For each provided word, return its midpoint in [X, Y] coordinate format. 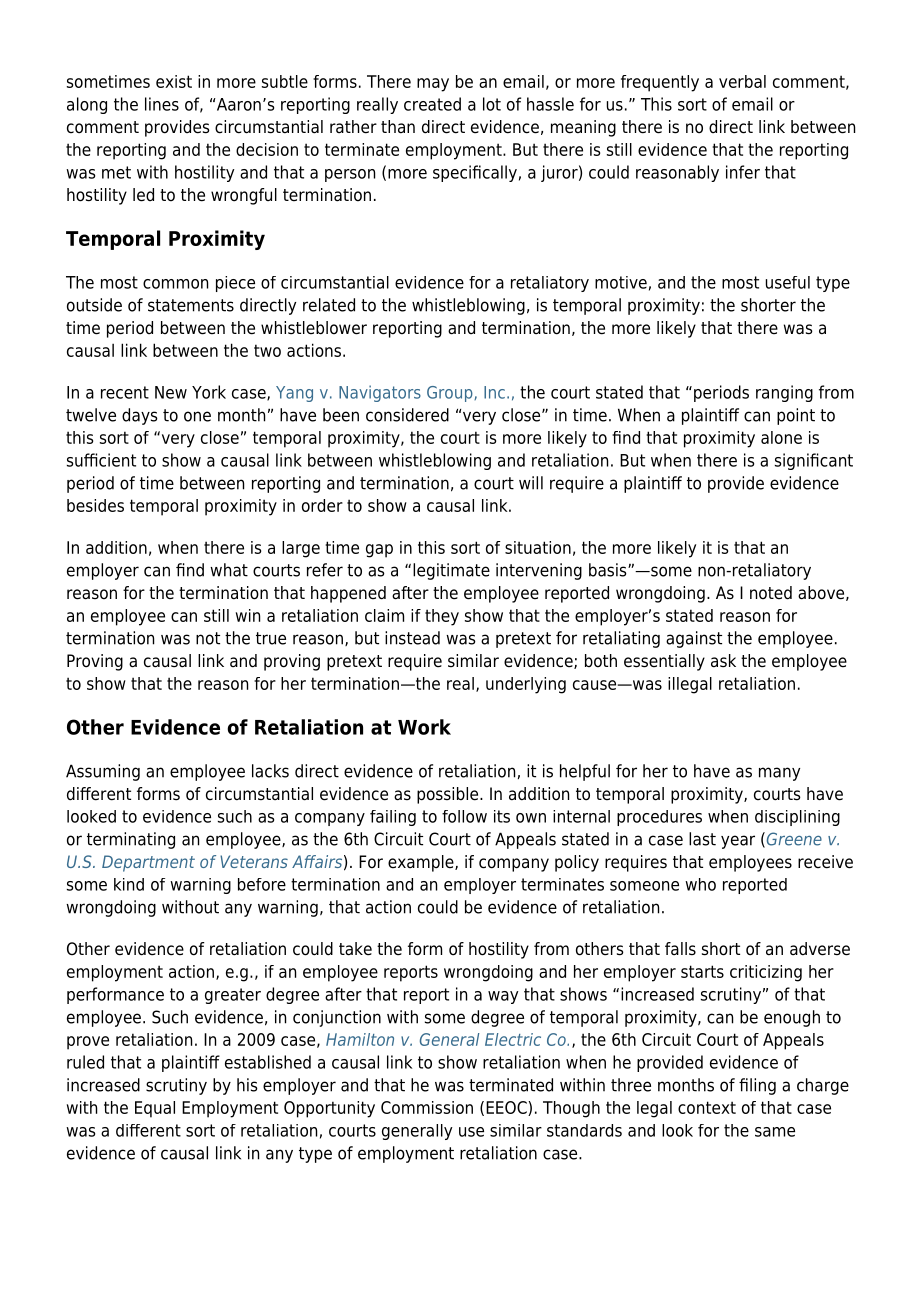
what [229, 570]
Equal [155, 1109]
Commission [427, 1107]
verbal [742, 81]
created [432, 104]
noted [771, 593]
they [442, 617]
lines [162, 104]
